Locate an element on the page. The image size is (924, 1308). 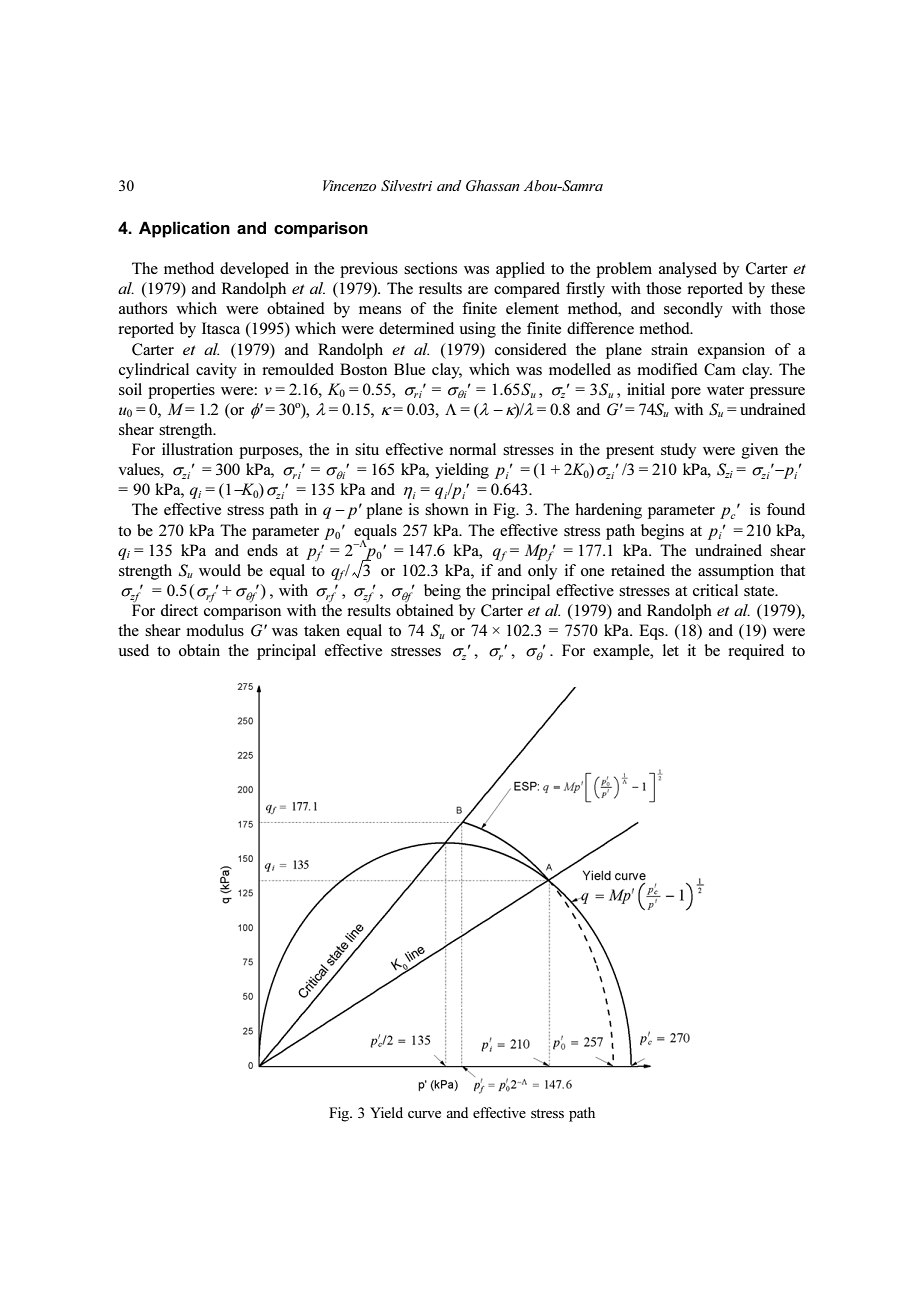
Application is located at coordinates (184, 229).
